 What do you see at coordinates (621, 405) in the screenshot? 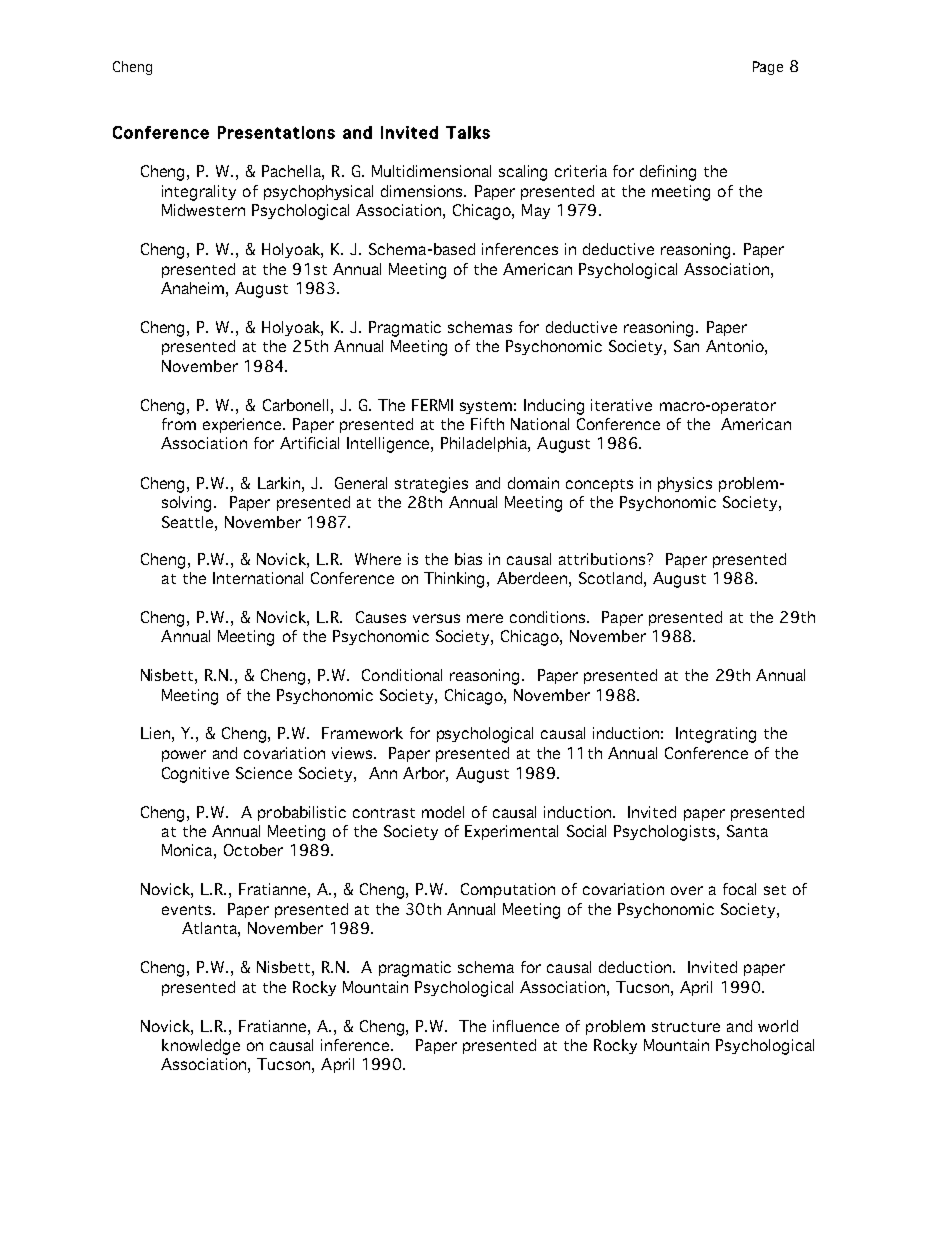
I see `iterative` at bounding box center [621, 405].
